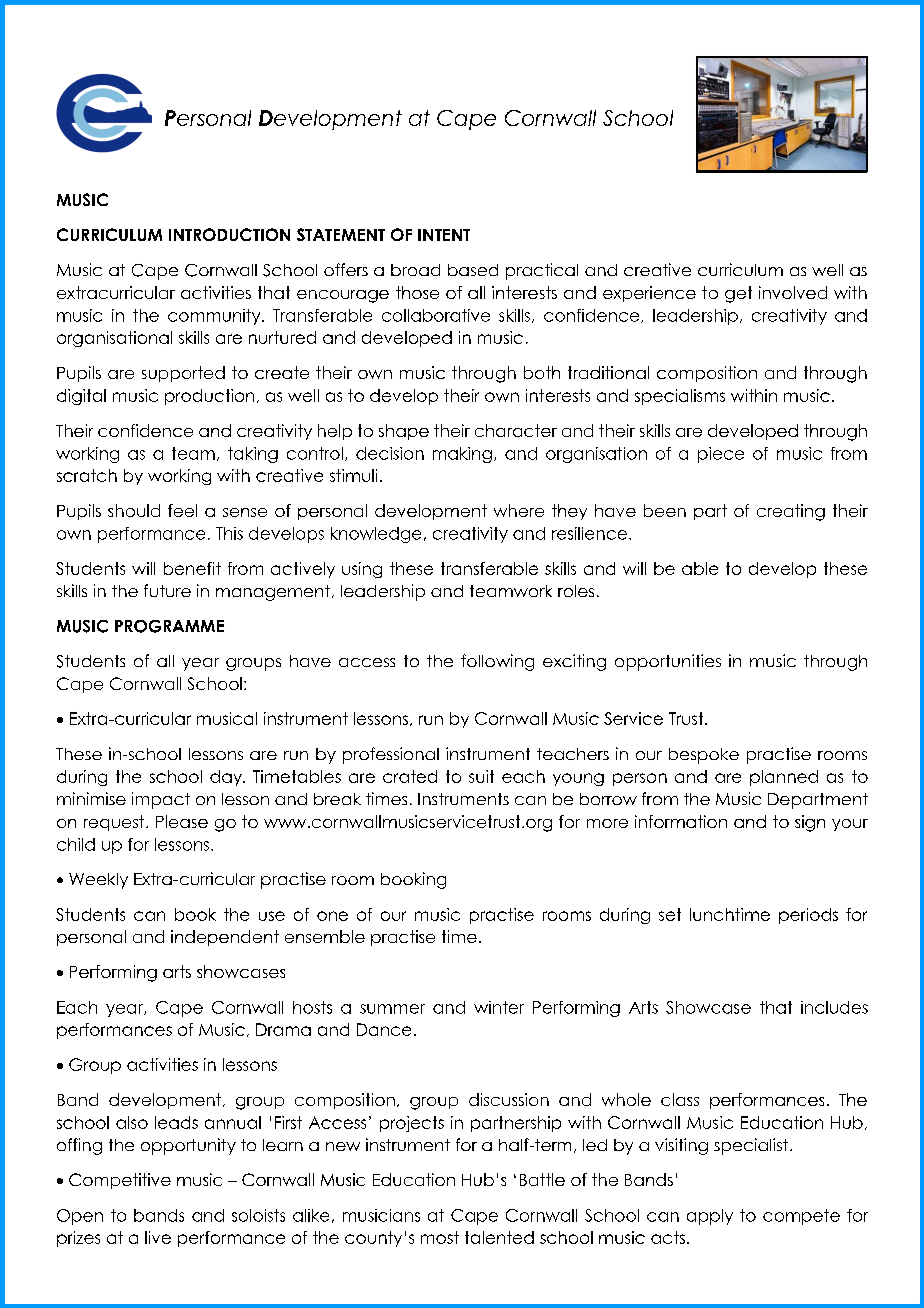 This screenshot has height=1308, width=924. I want to click on winter, so click(499, 1007).
